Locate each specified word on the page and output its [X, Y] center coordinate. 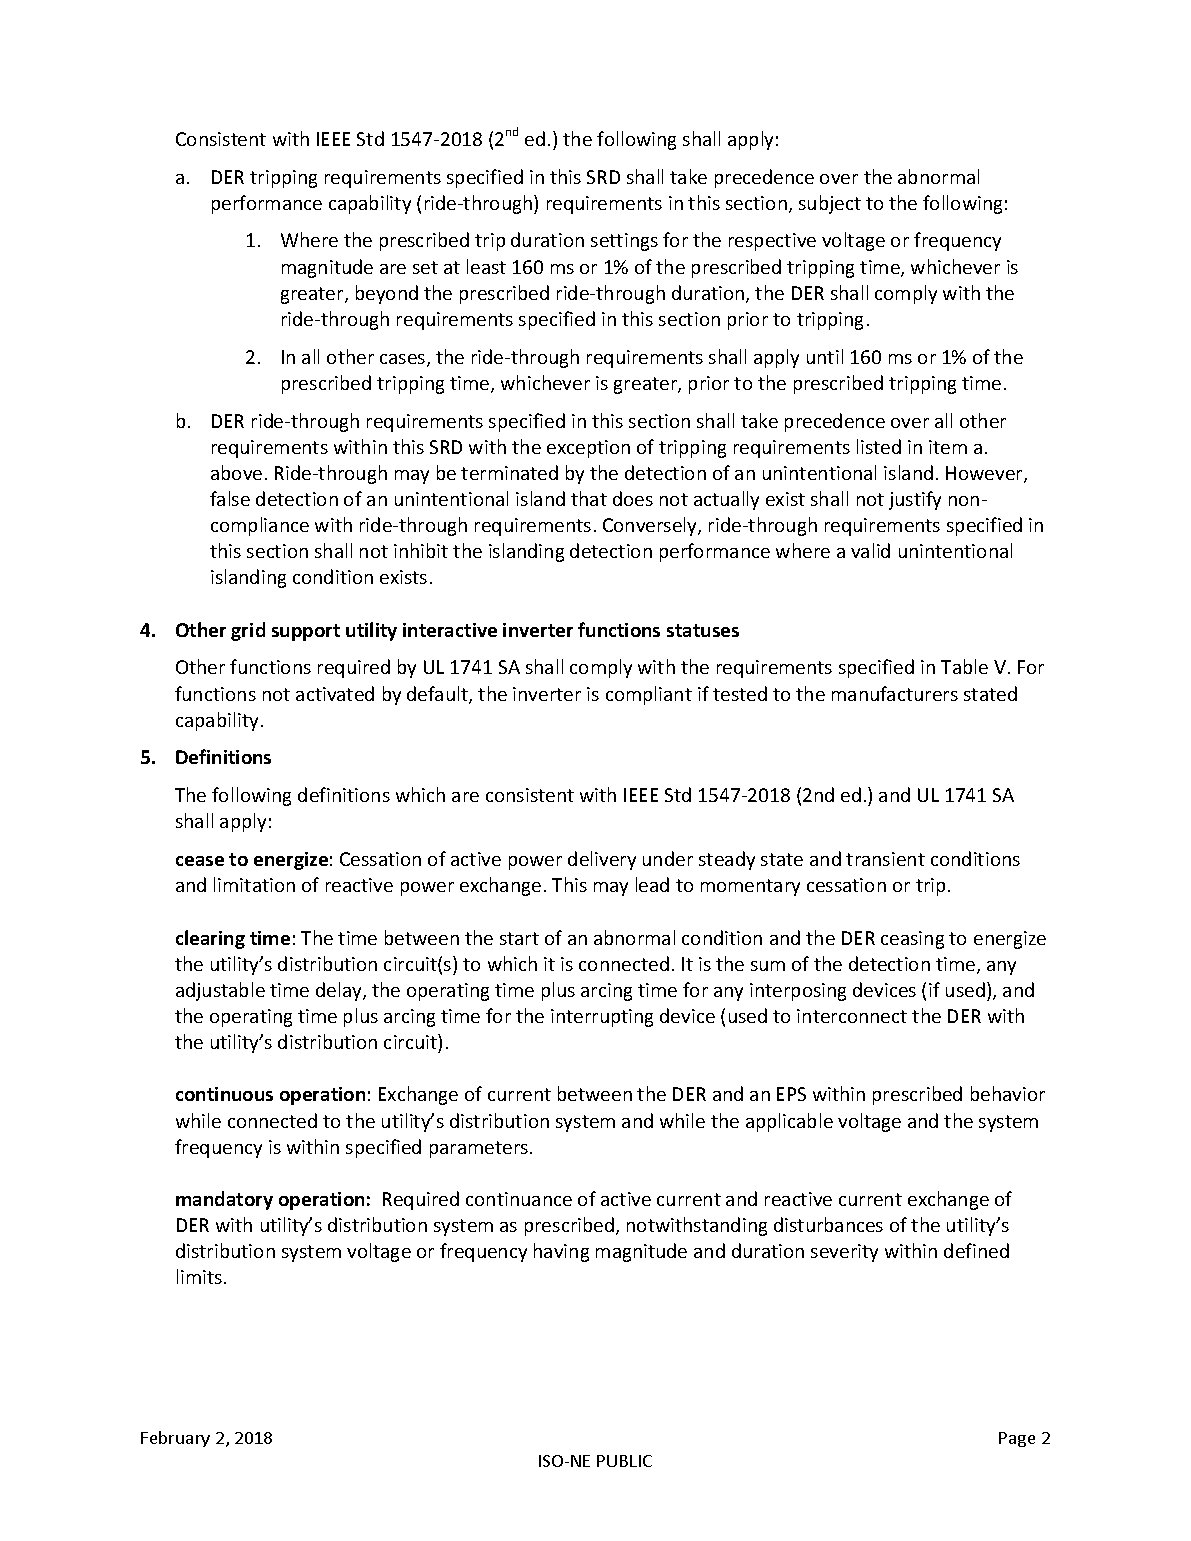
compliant [649, 695]
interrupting [602, 1018]
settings [624, 242]
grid [248, 631]
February [175, 1439]
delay [340, 991]
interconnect [852, 1016]
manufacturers [895, 693]
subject [830, 204]
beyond [387, 294]
